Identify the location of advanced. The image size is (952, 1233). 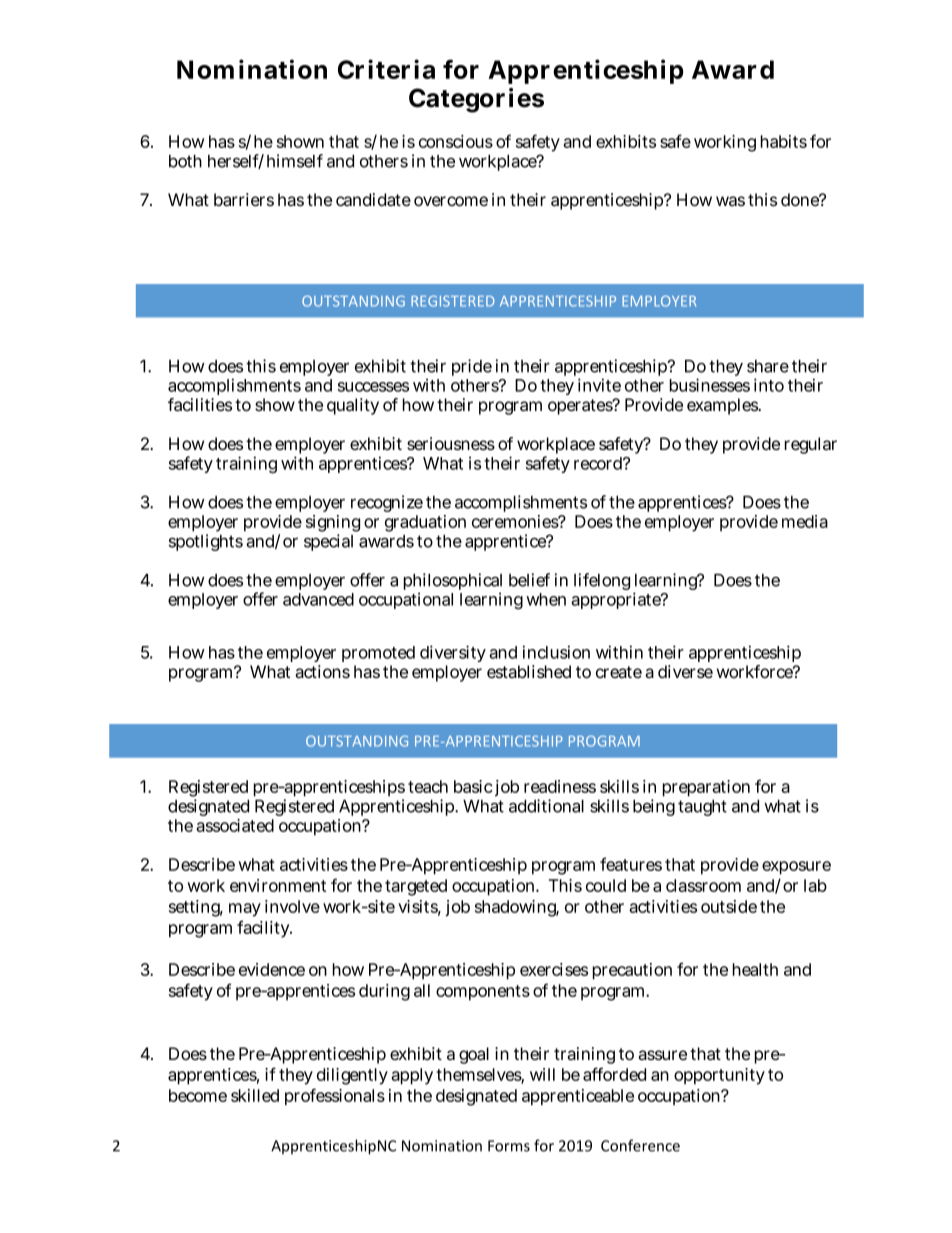
(318, 599).
